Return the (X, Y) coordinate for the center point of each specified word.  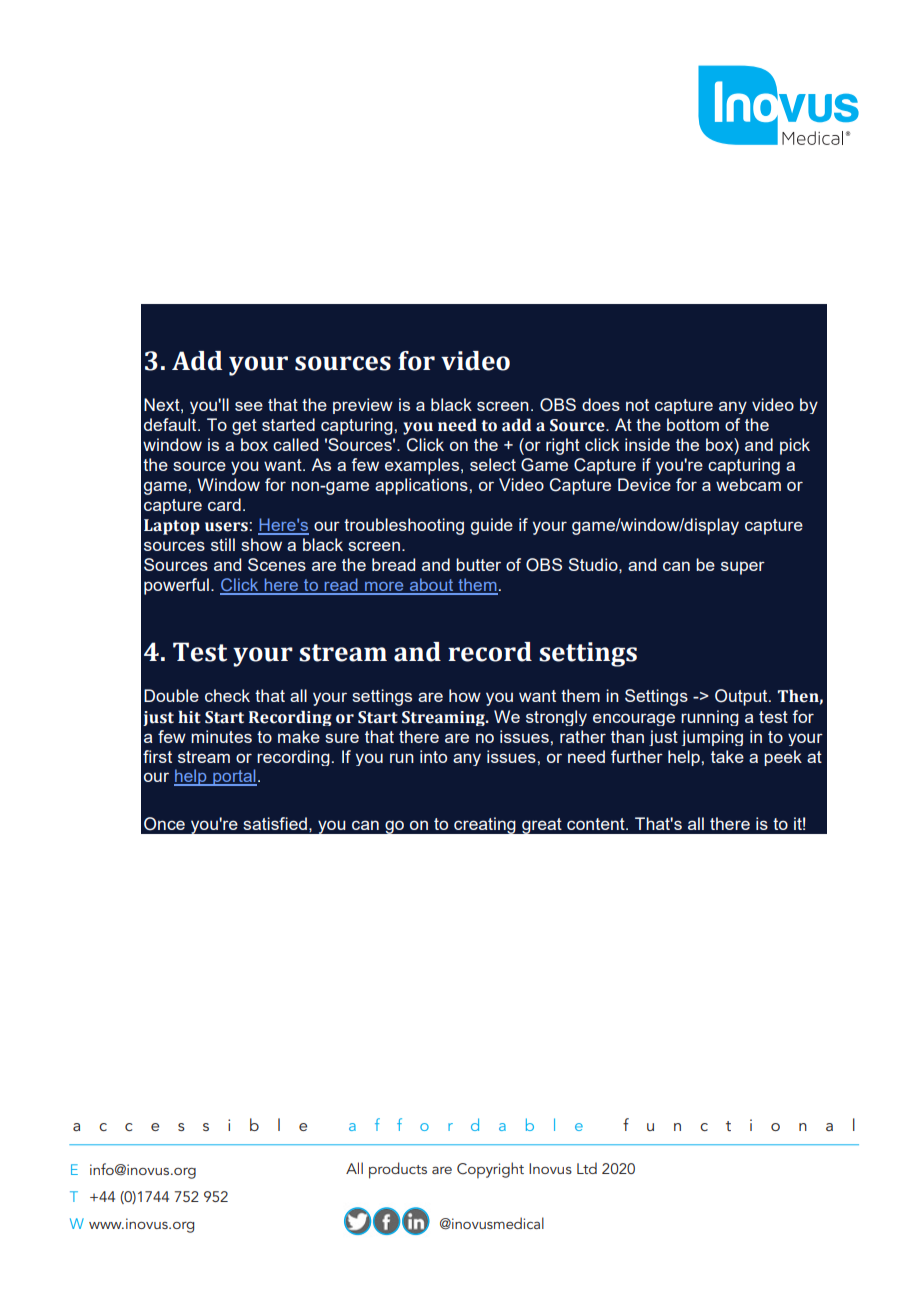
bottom (693, 424)
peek (783, 758)
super (743, 568)
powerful (176, 586)
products (398, 1170)
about (432, 586)
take (727, 756)
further (637, 756)
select (493, 464)
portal (234, 777)
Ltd (587, 1168)
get (244, 427)
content (597, 824)
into (433, 756)
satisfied (275, 823)
